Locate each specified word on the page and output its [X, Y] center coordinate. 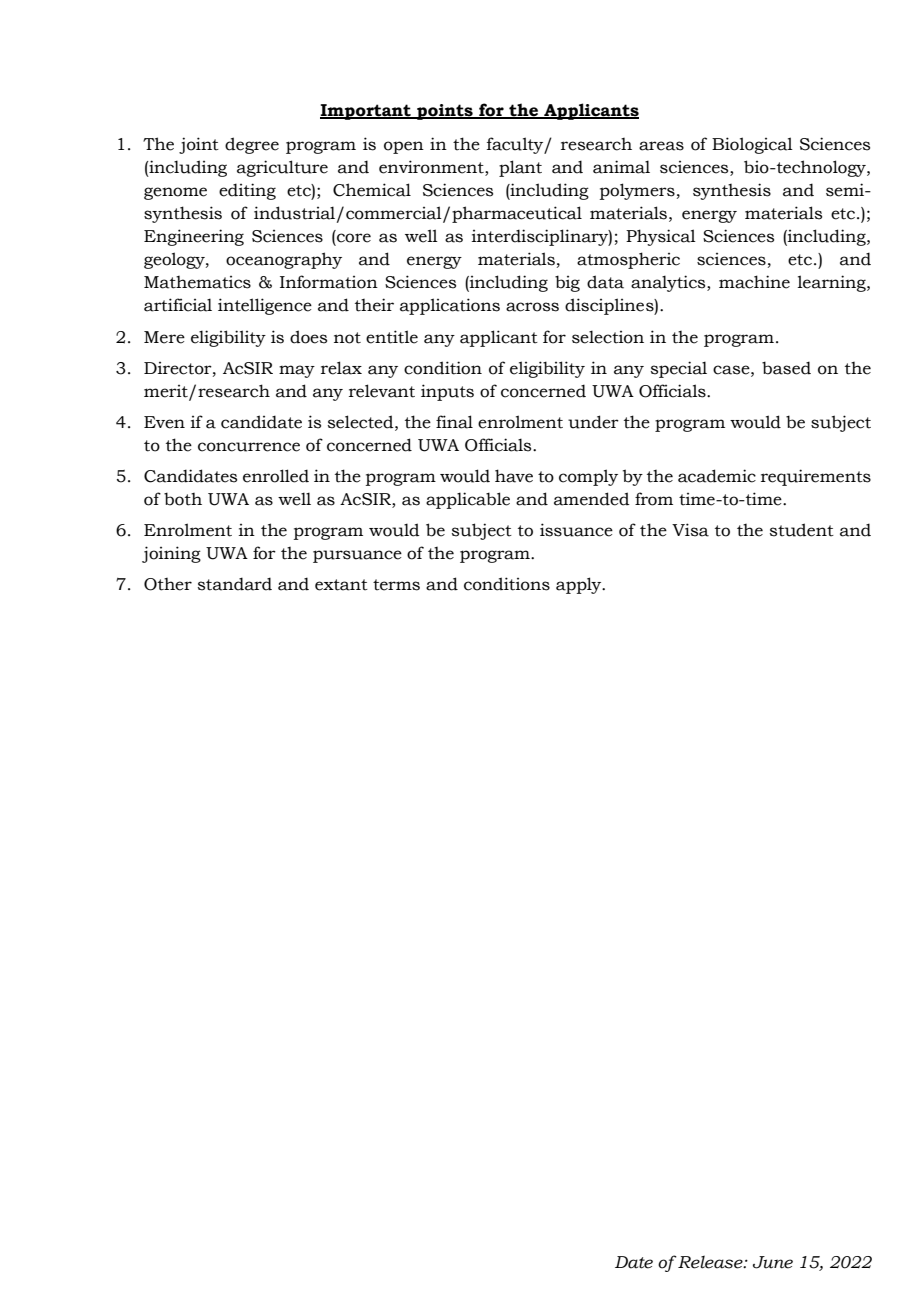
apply [580, 585]
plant [520, 168]
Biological [752, 145]
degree [252, 145]
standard [235, 584]
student [802, 530]
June [773, 1262]
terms [396, 585]
